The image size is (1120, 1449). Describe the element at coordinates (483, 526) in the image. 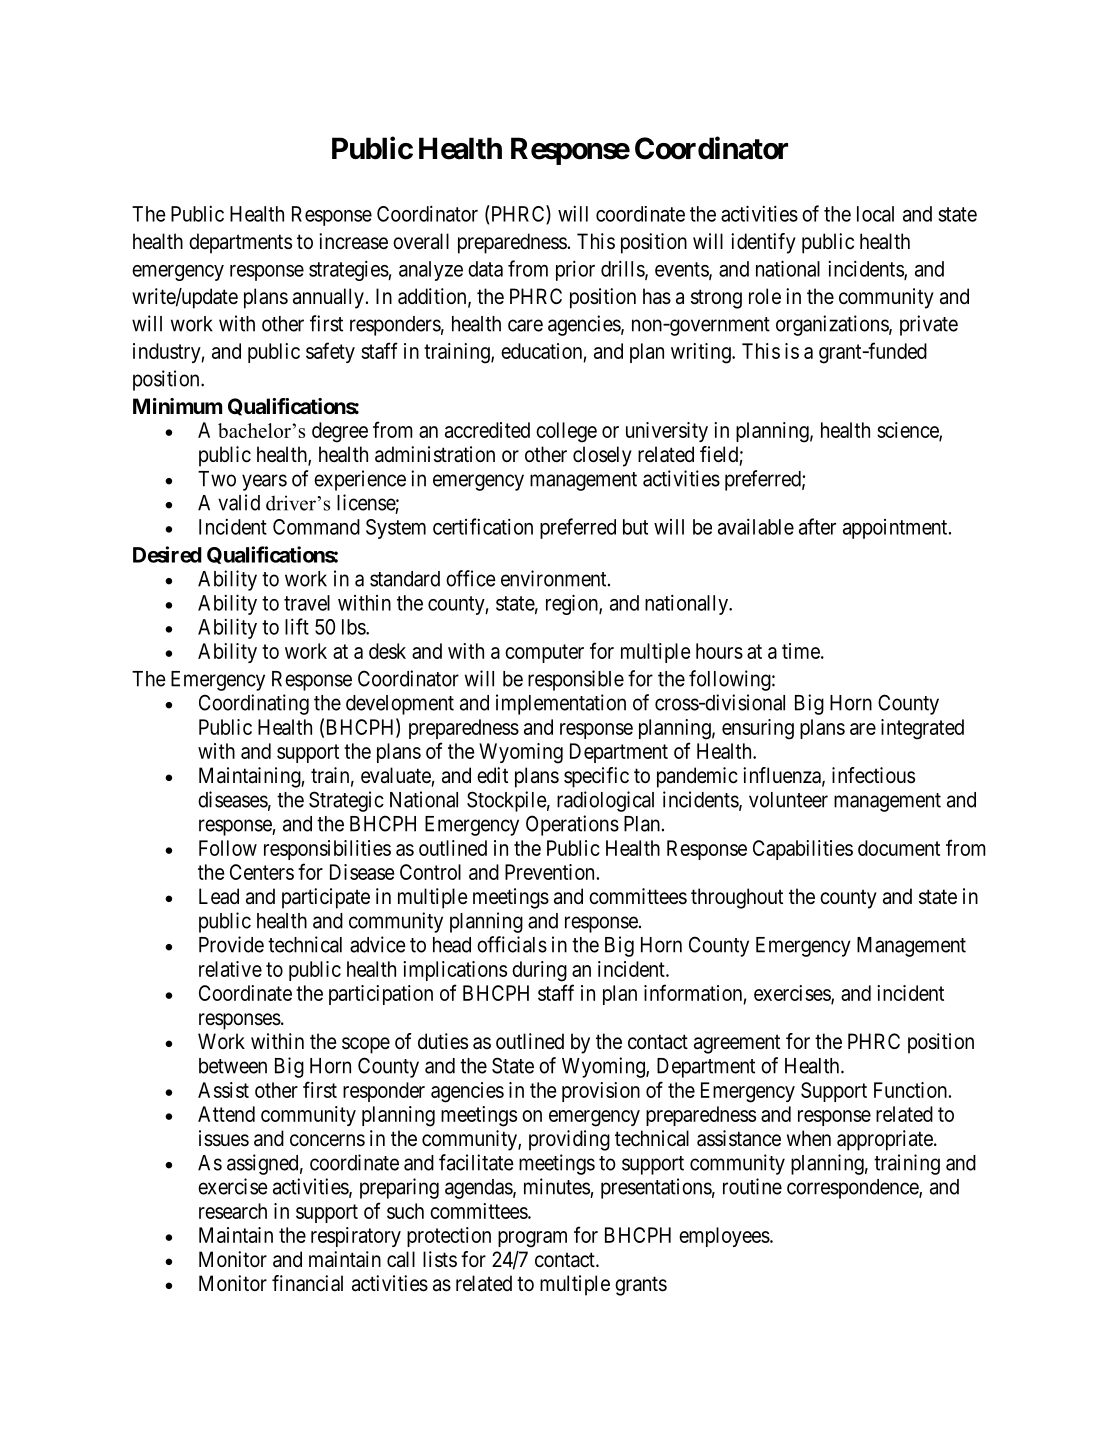

I see `certification` at that location.
